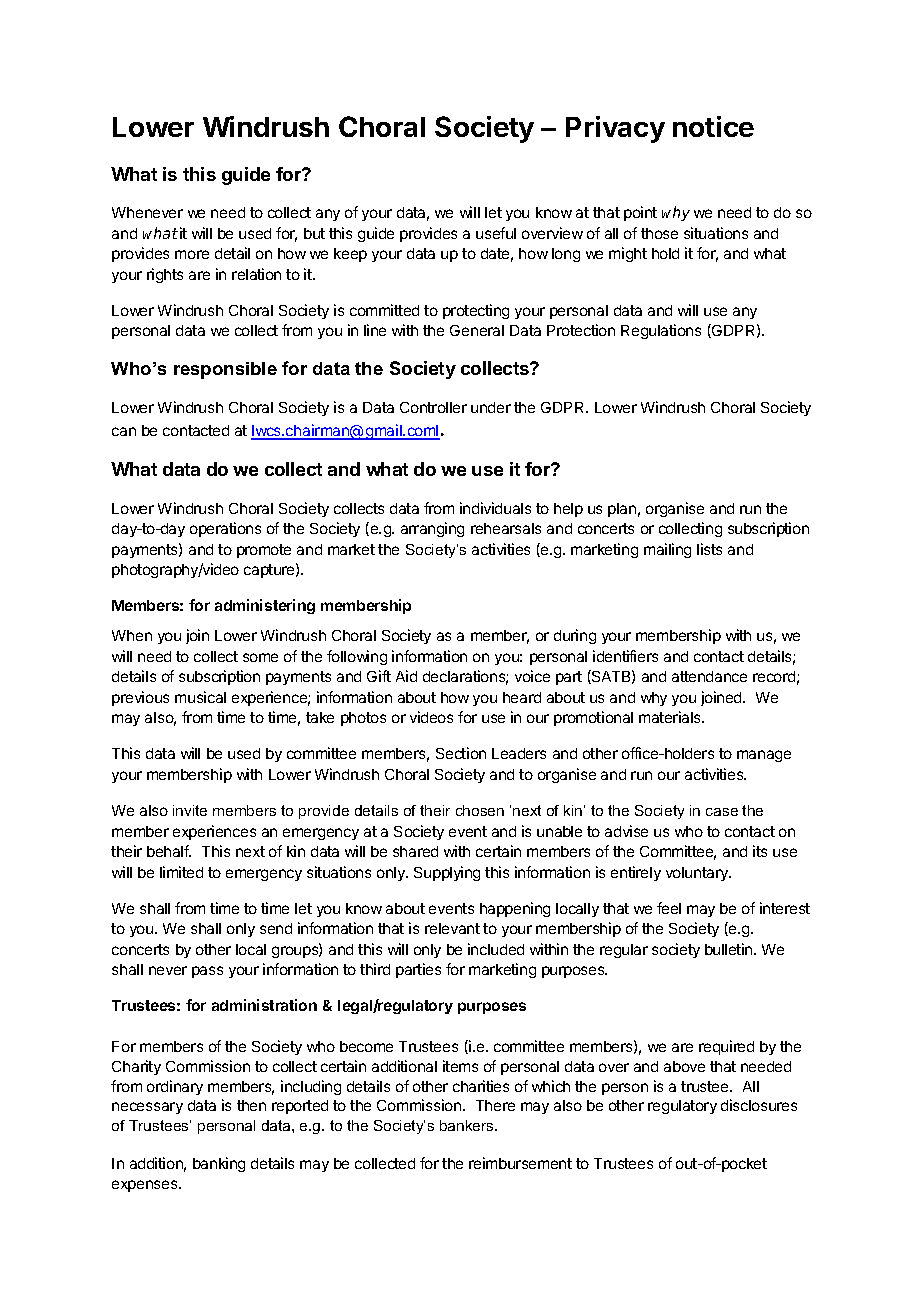 The width and height of the page is (924, 1307). Describe the element at coordinates (722, 812) in the page. I see `case` at that location.
